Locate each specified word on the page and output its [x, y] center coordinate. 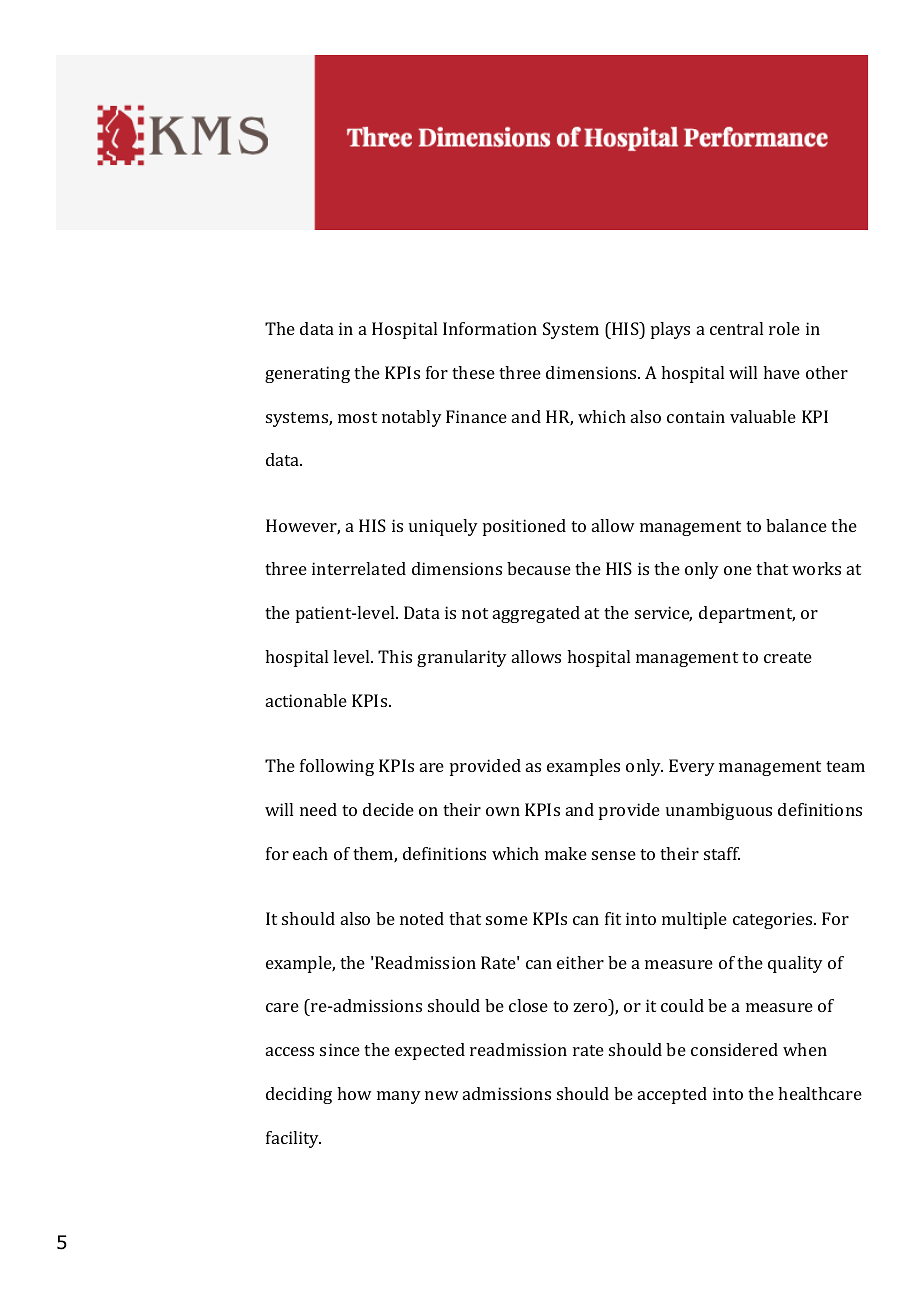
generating [307, 374]
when [805, 1049]
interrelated [359, 568]
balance [796, 525]
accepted [672, 1095]
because [539, 568]
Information [490, 328]
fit [613, 918]
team [845, 766]
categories [774, 920]
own [503, 811]
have [781, 372]
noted [422, 918]
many [399, 1097]
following [337, 767]
